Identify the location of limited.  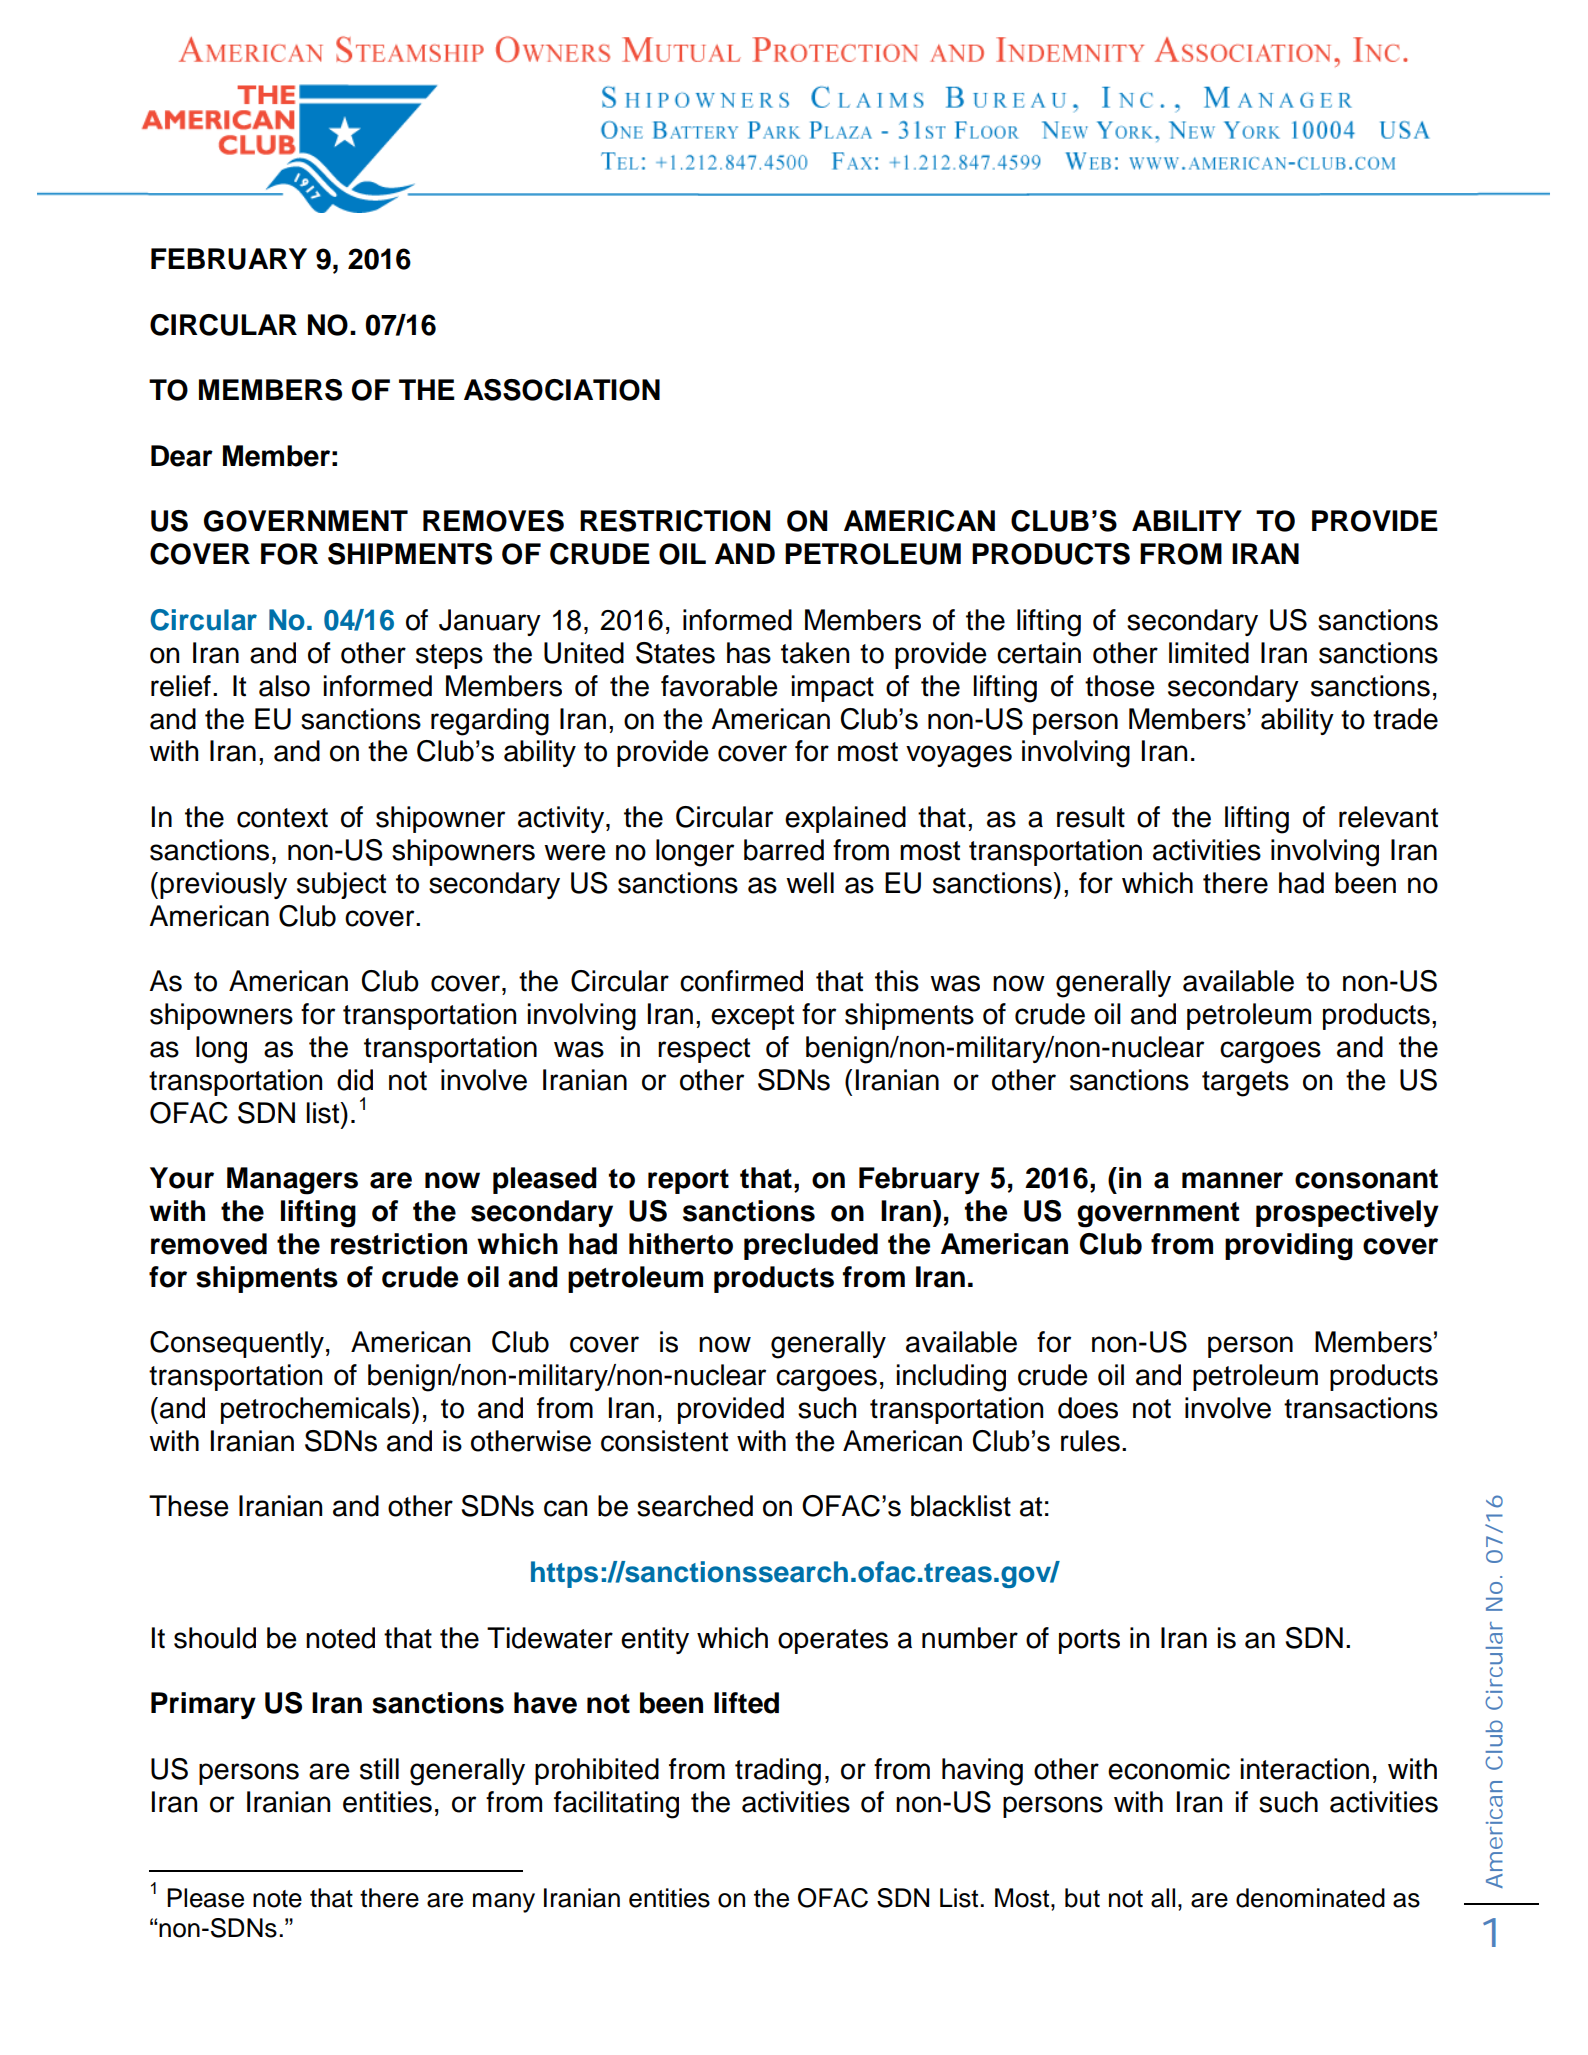
(1209, 653).
